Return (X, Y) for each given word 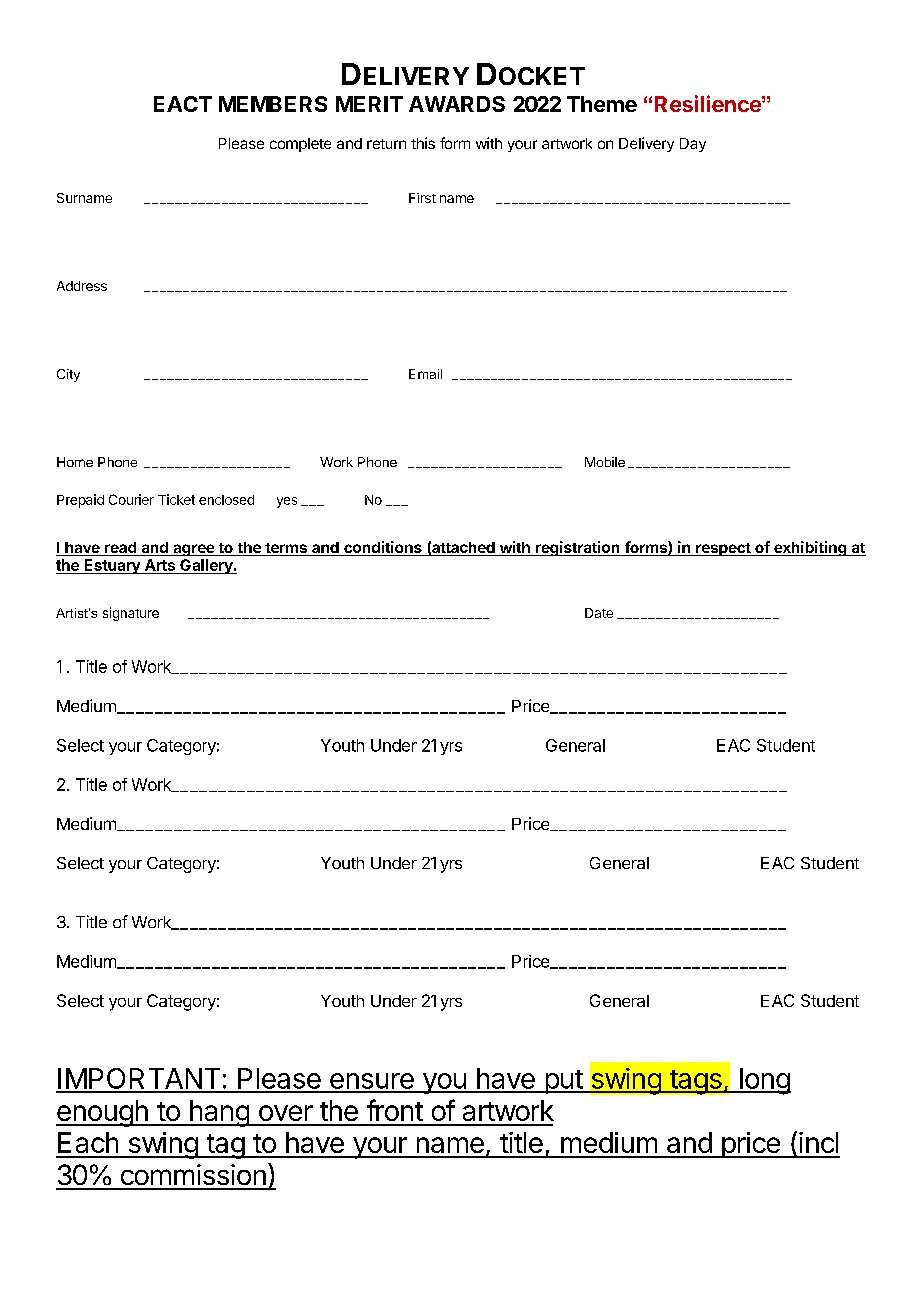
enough (103, 1113)
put (563, 1082)
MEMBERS (273, 104)
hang (219, 1113)
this (423, 143)
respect (723, 549)
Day (693, 145)
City (68, 375)
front (395, 1110)
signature (131, 614)
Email (425, 374)
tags (695, 1082)
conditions (383, 548)
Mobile (605, 462)
